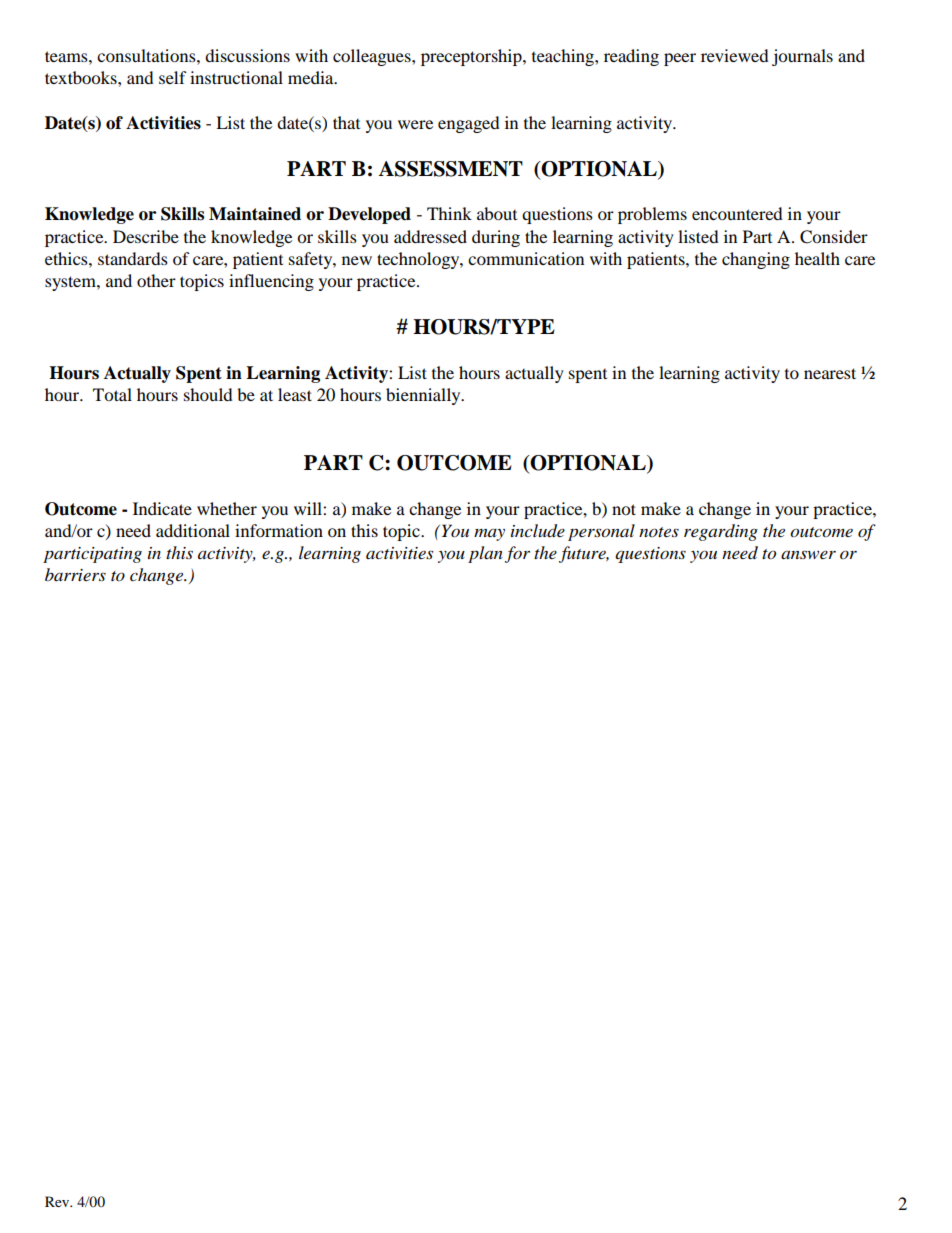 This image has height=1233, width=952. I want to click on communication, so click(526, 258).
